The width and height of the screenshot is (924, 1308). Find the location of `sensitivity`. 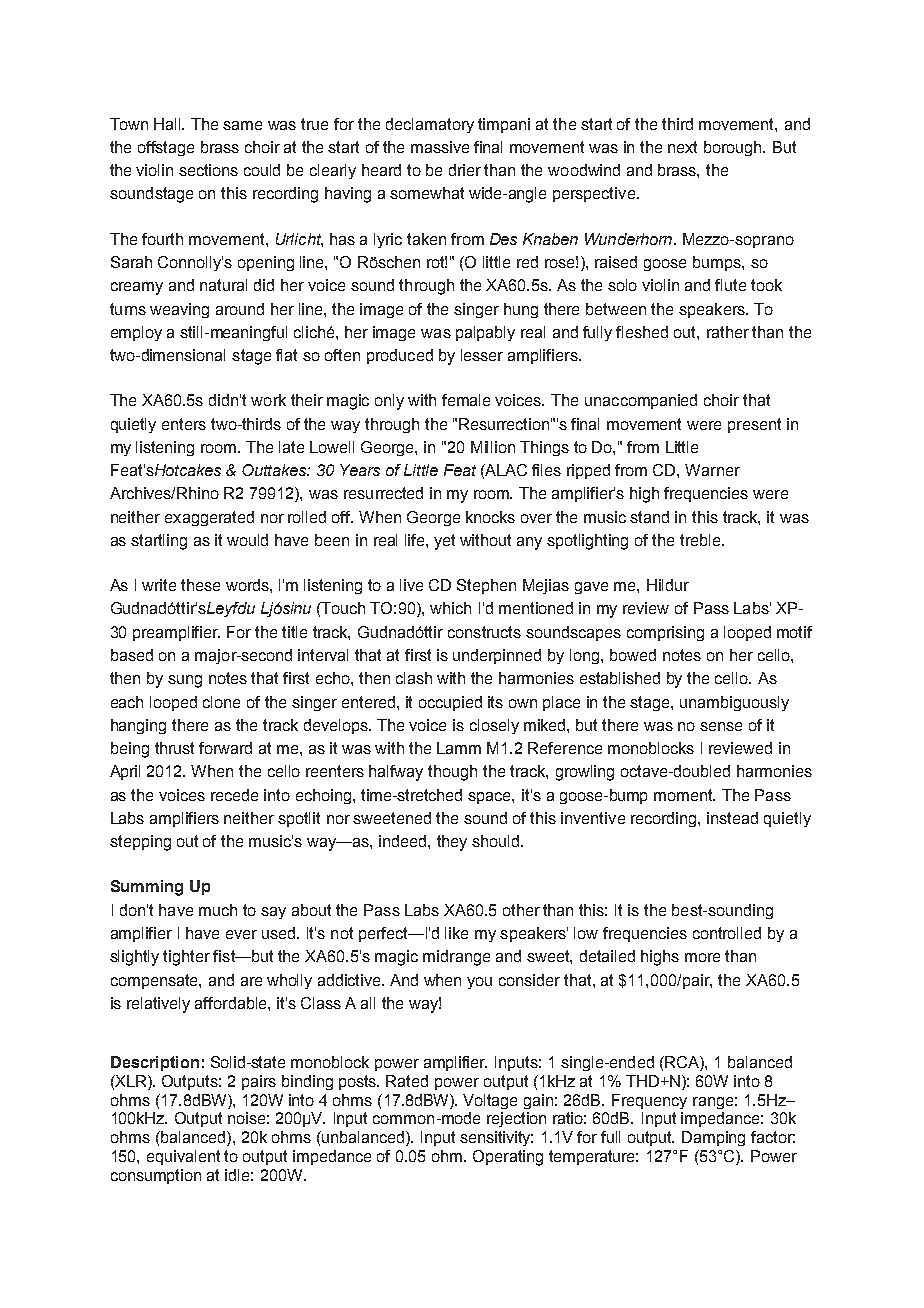

sensitivity is located at coordinates (496, 1138).
